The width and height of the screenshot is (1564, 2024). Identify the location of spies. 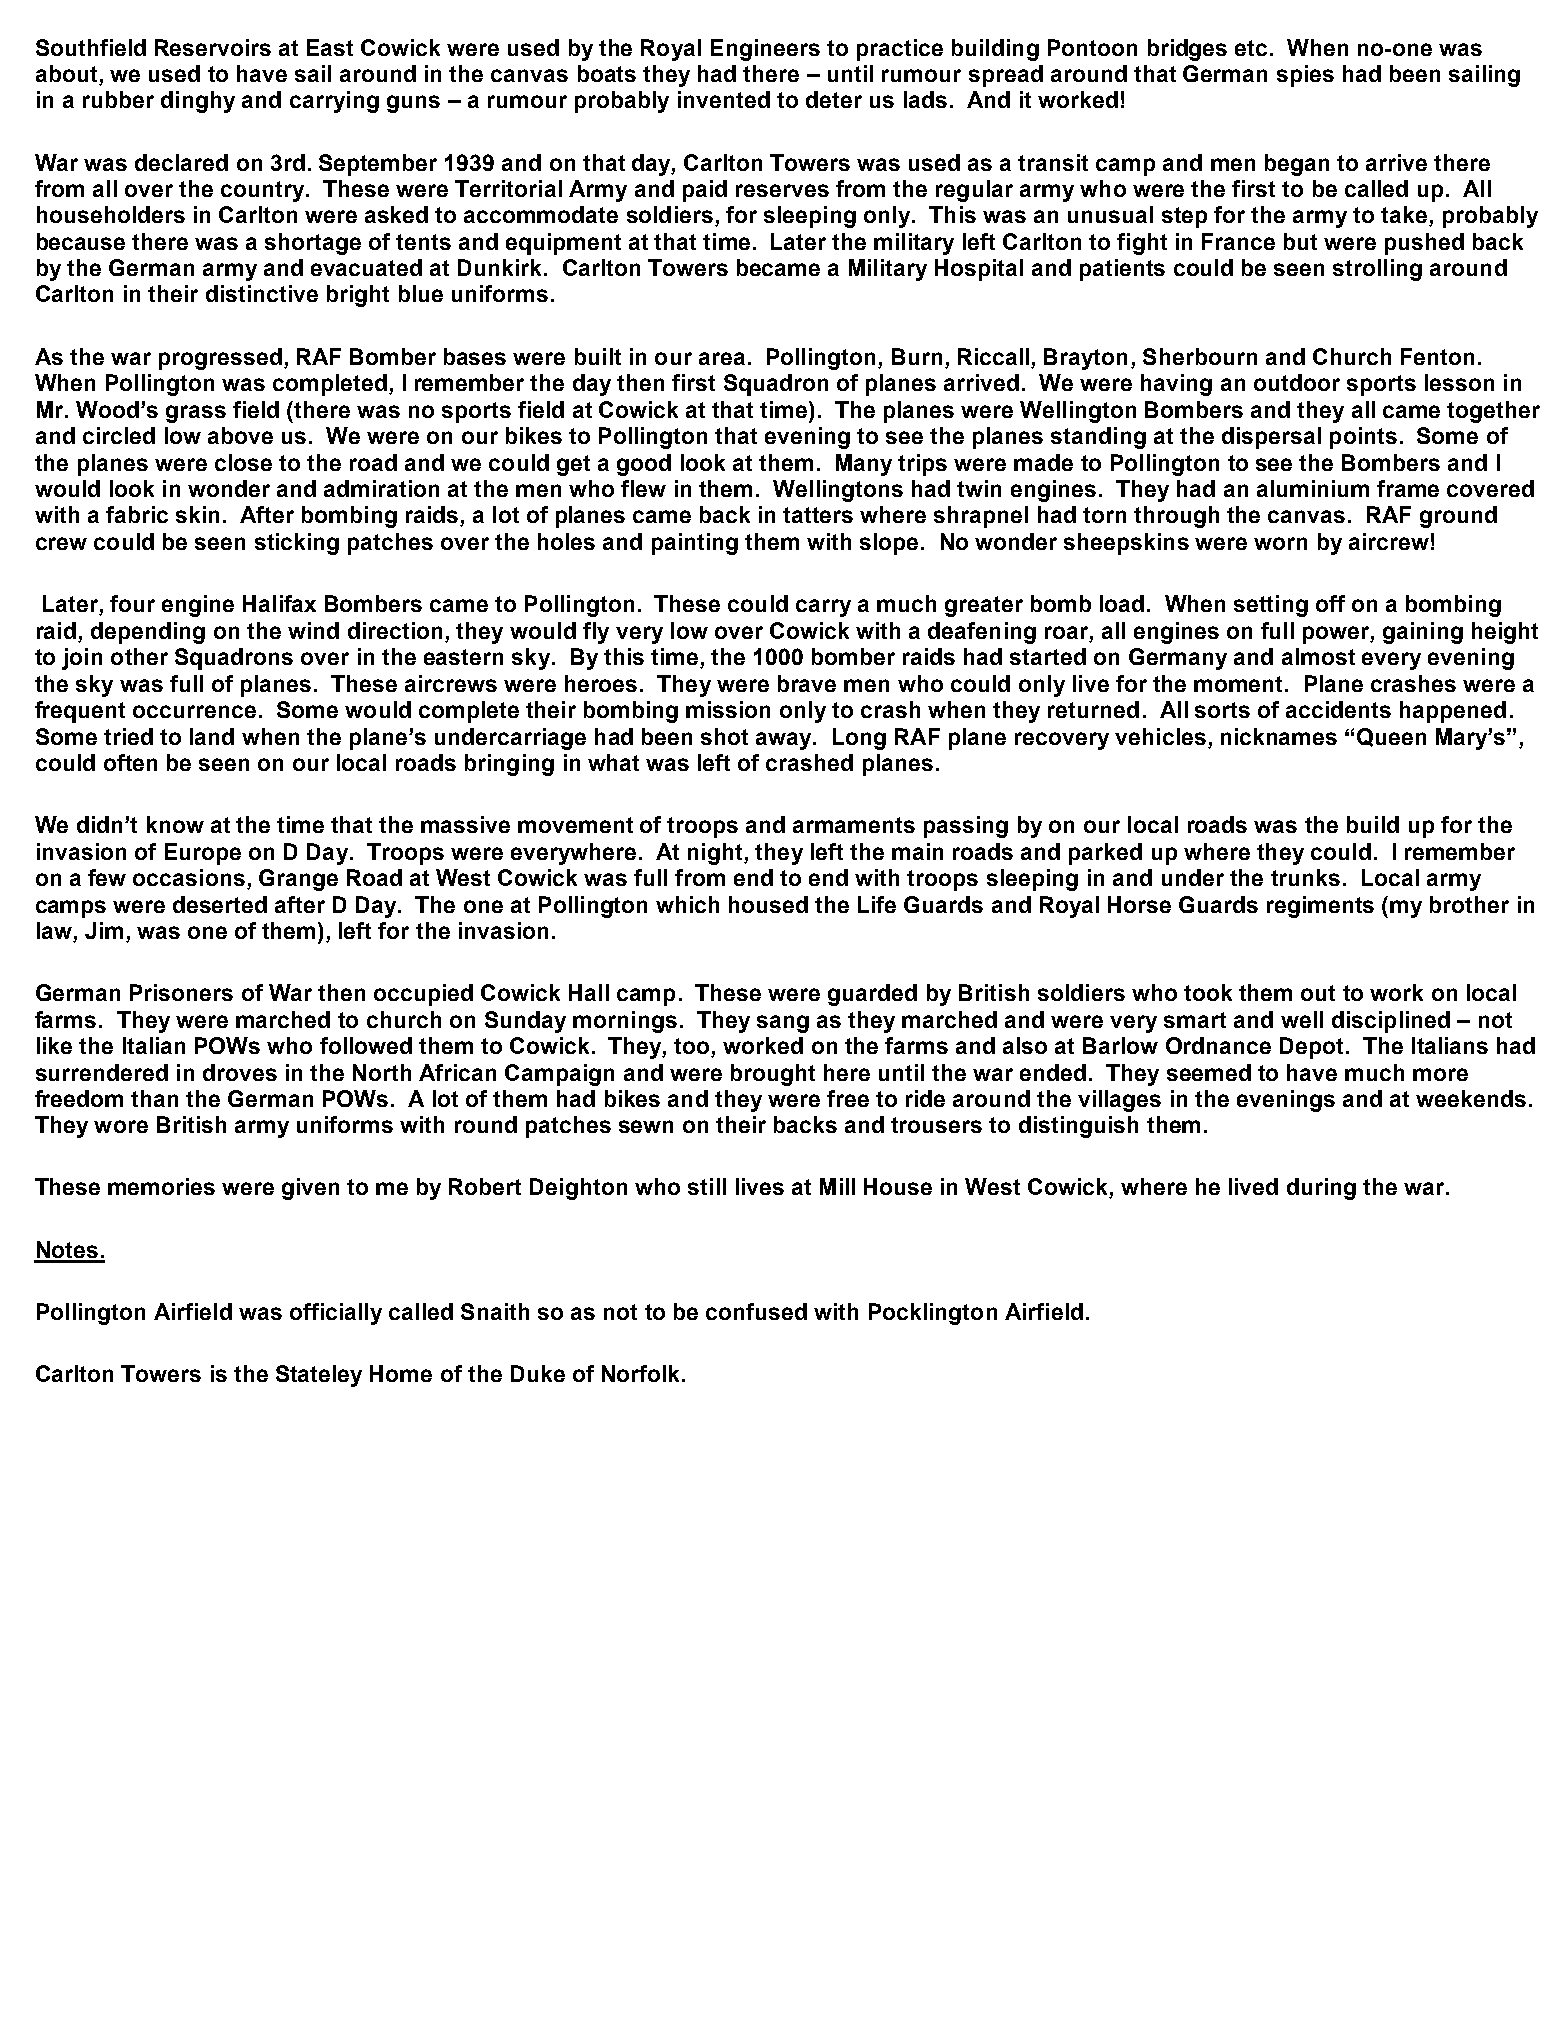
(1305, 76).
